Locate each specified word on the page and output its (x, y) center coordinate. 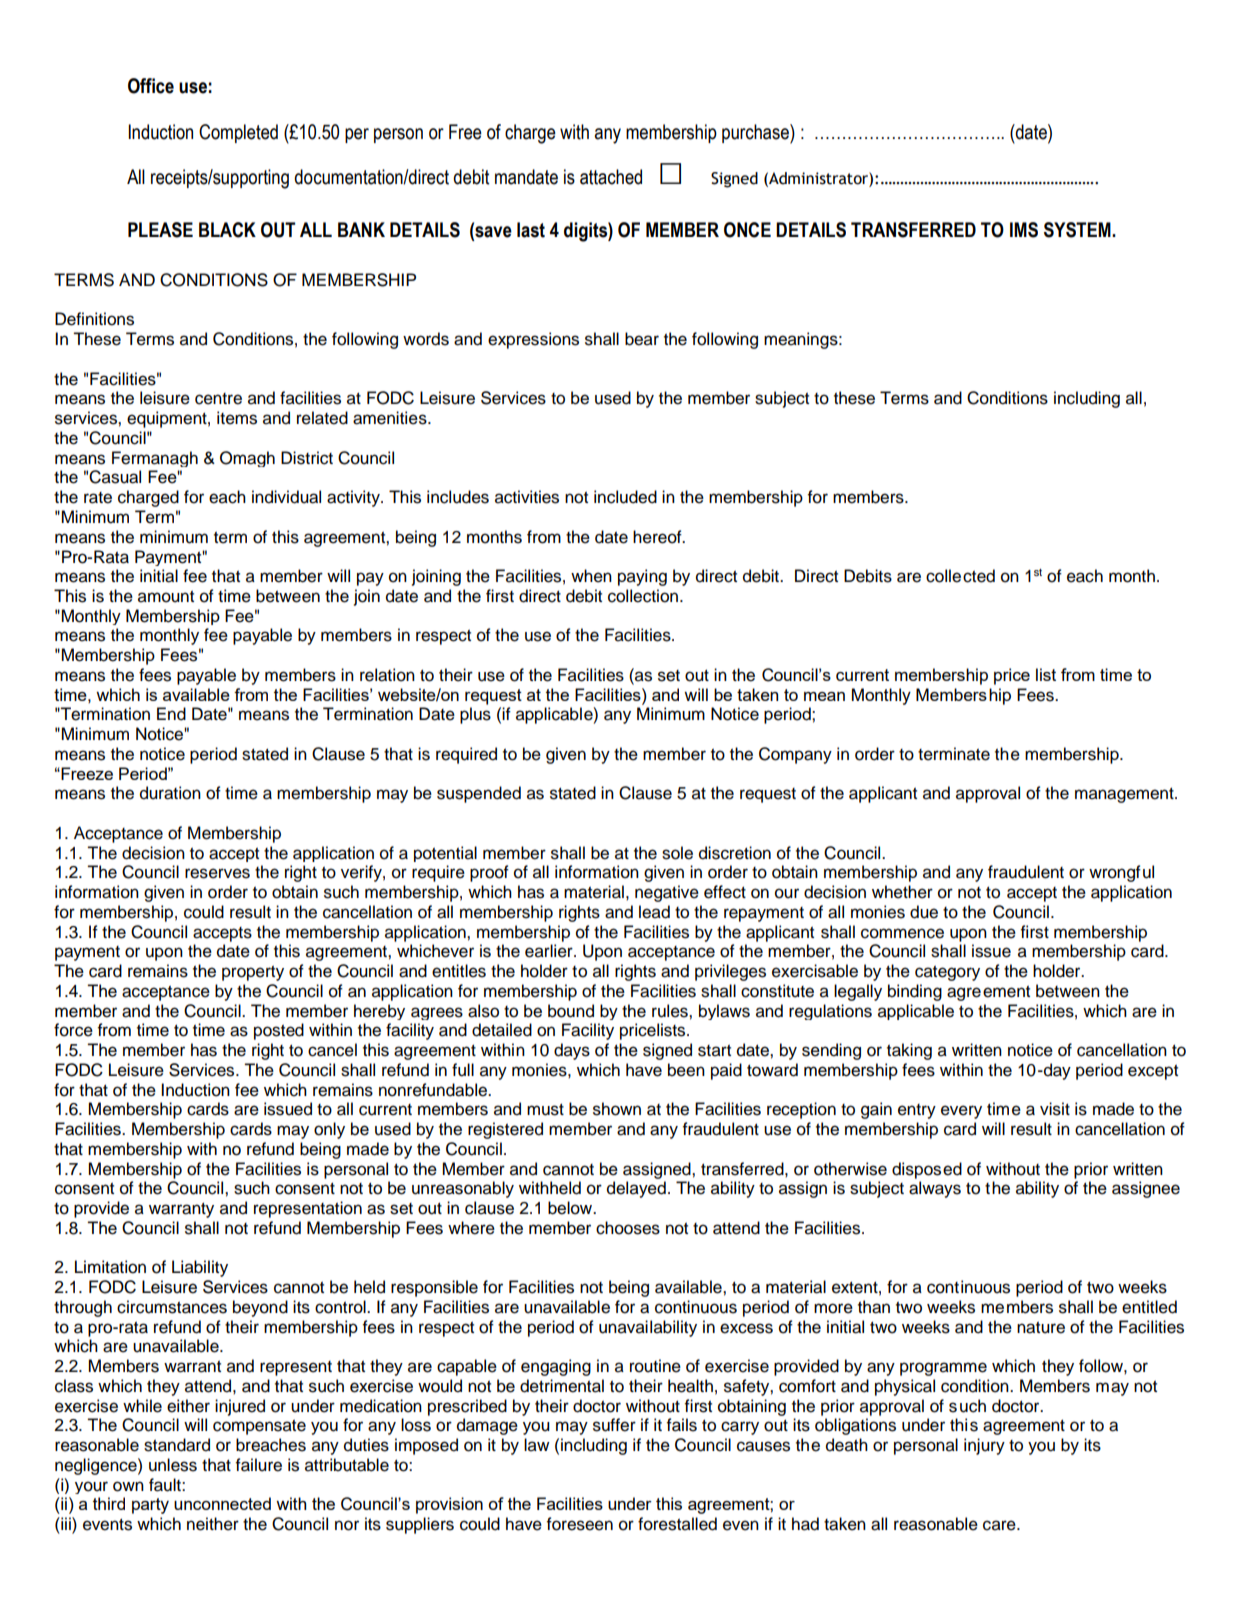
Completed (238, 133)
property (253, 973)
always (935, 1189)
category (947, 973)
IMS (1024, 230)
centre (218, 399)
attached (611, 177)
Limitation (110, 1267)
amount (166, 596)
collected (960, 576)
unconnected (222, 1503)
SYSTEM (1078, 230)
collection (644, 596)
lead (654, 912)
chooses (628, 1228)
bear (642, 339)
